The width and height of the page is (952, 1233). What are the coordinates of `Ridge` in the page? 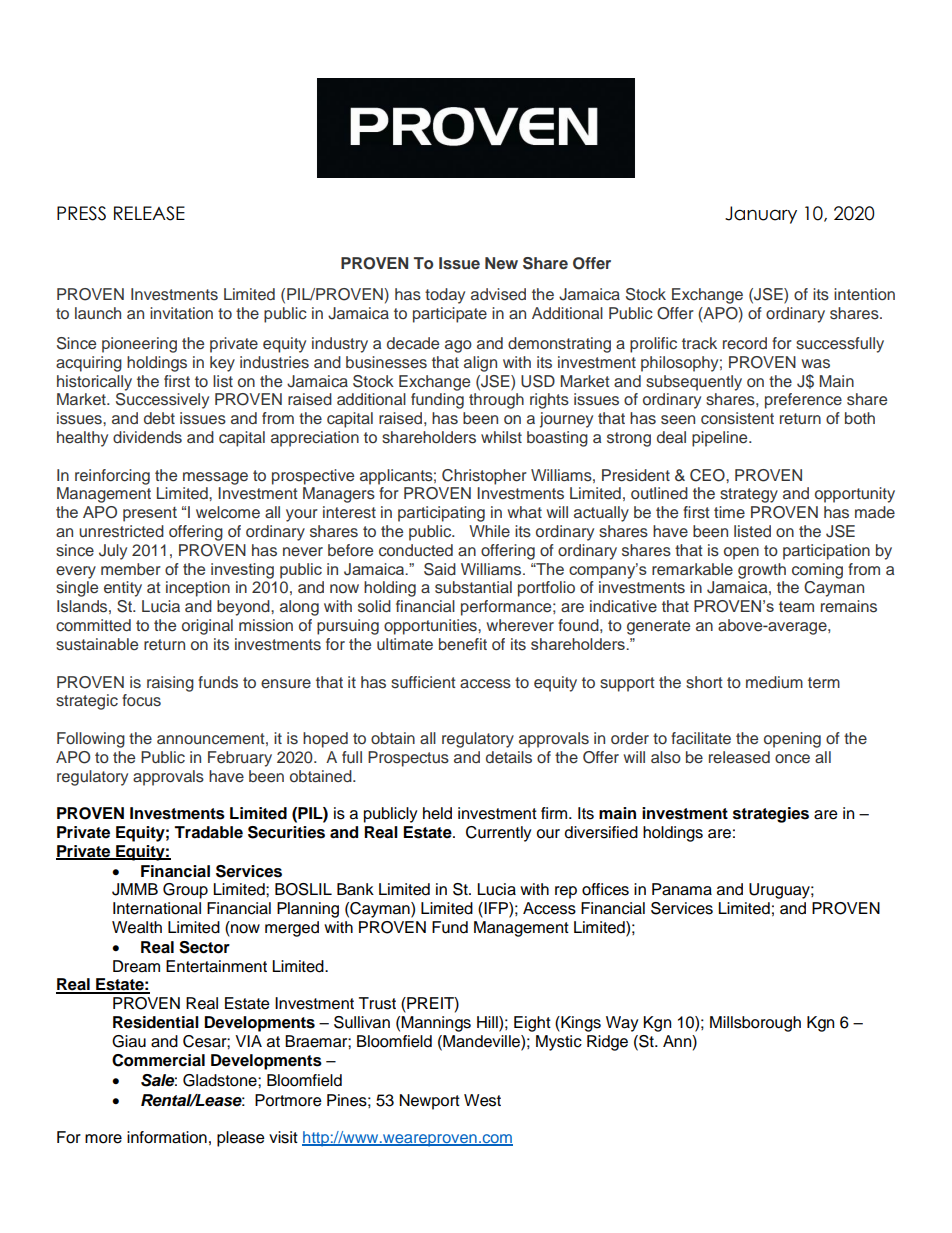 It's located at (607, 1043).
